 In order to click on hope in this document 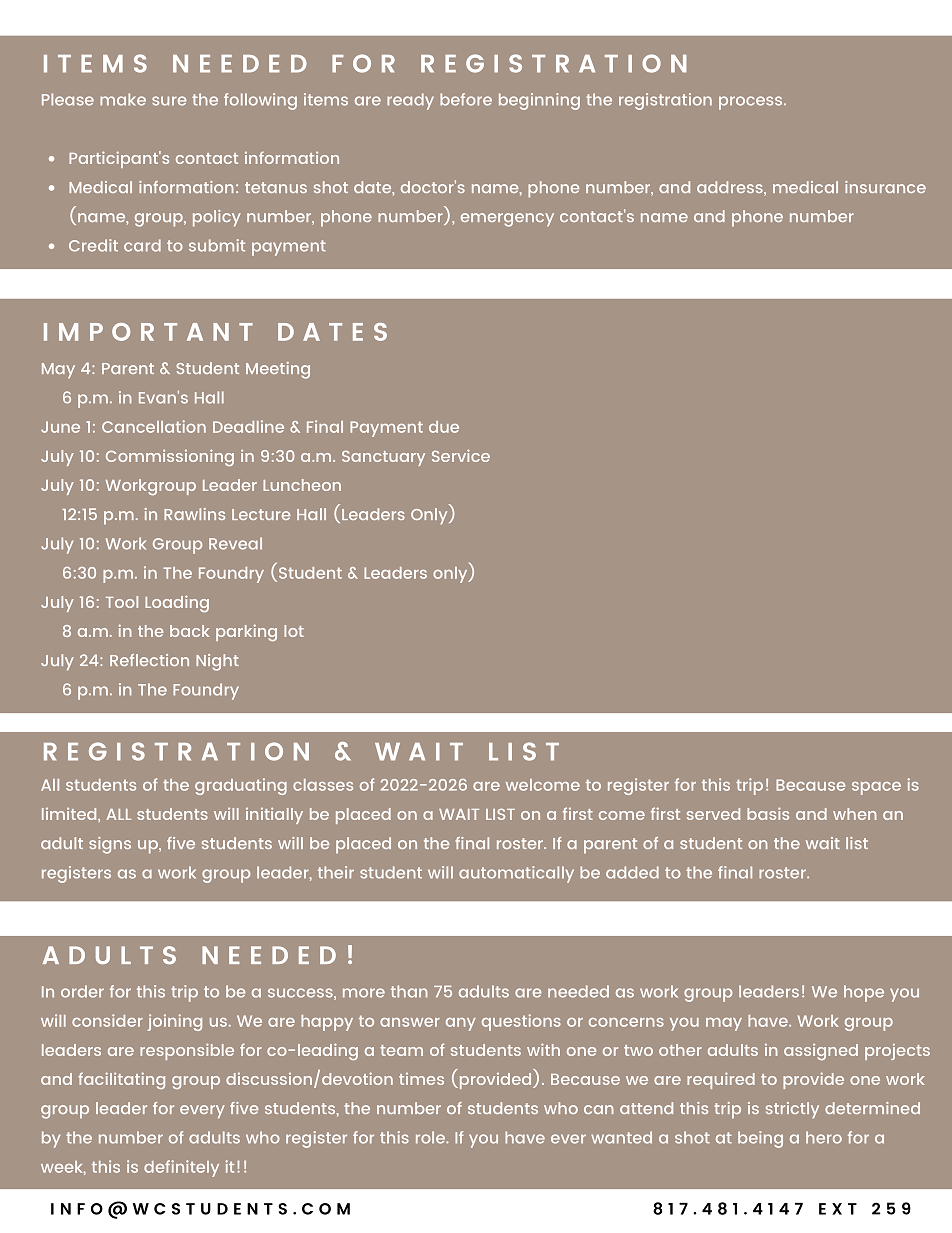, I will do `click(864, 993)`.
